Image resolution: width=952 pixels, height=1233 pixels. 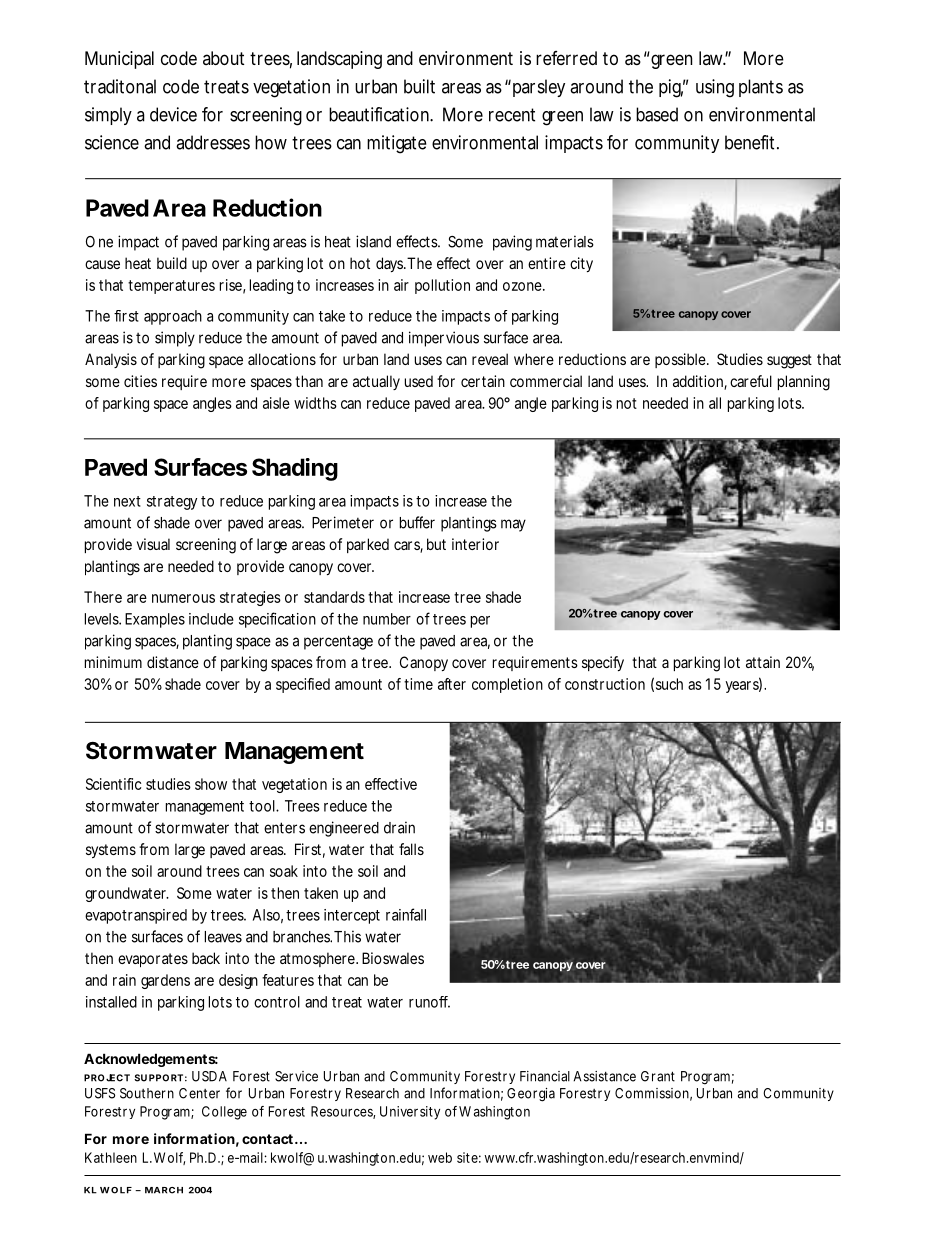 I want to click on engineered, so click(x=344, y=829).
